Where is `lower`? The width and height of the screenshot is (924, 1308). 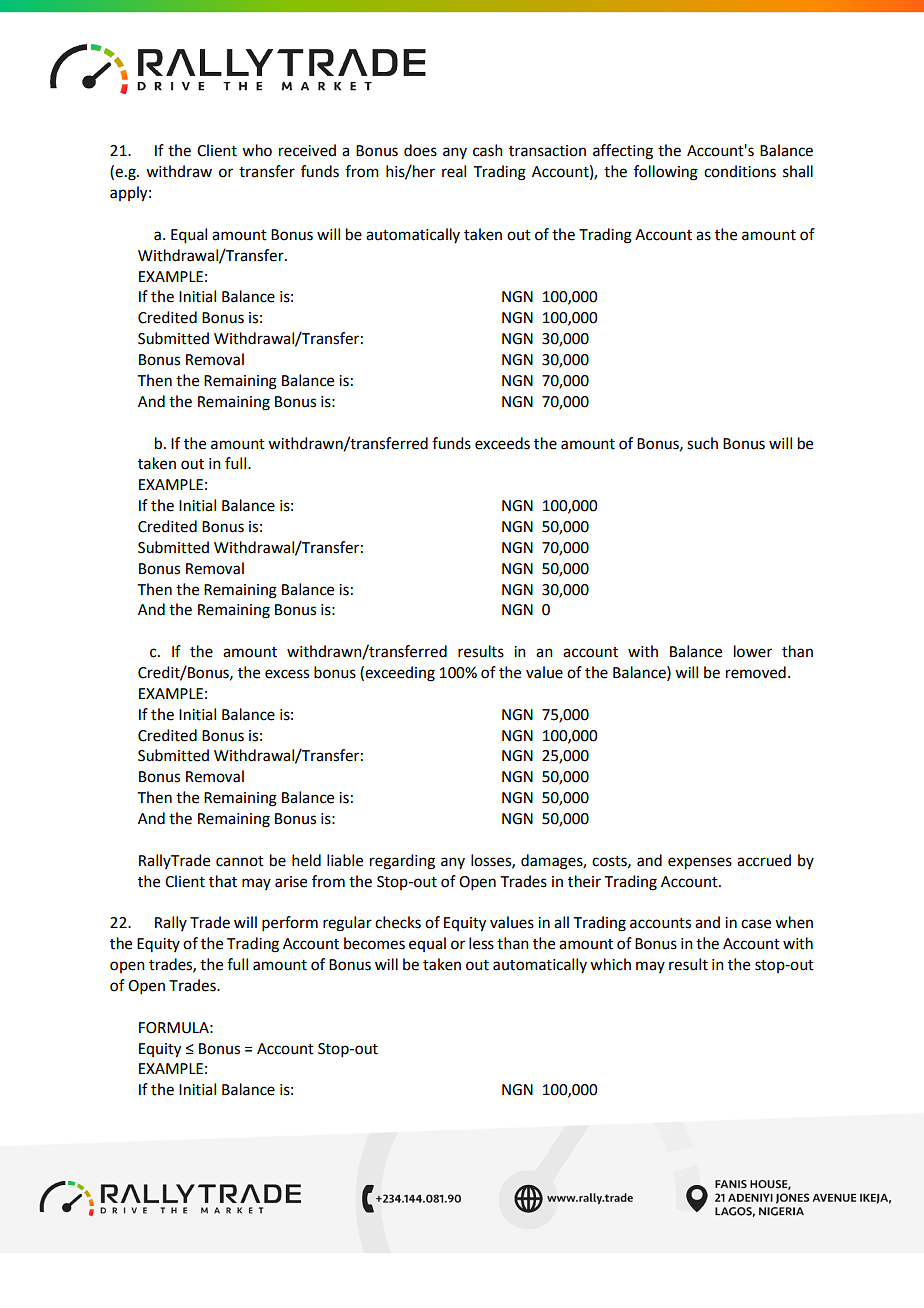 lower is located at coordinates (753, 651).
